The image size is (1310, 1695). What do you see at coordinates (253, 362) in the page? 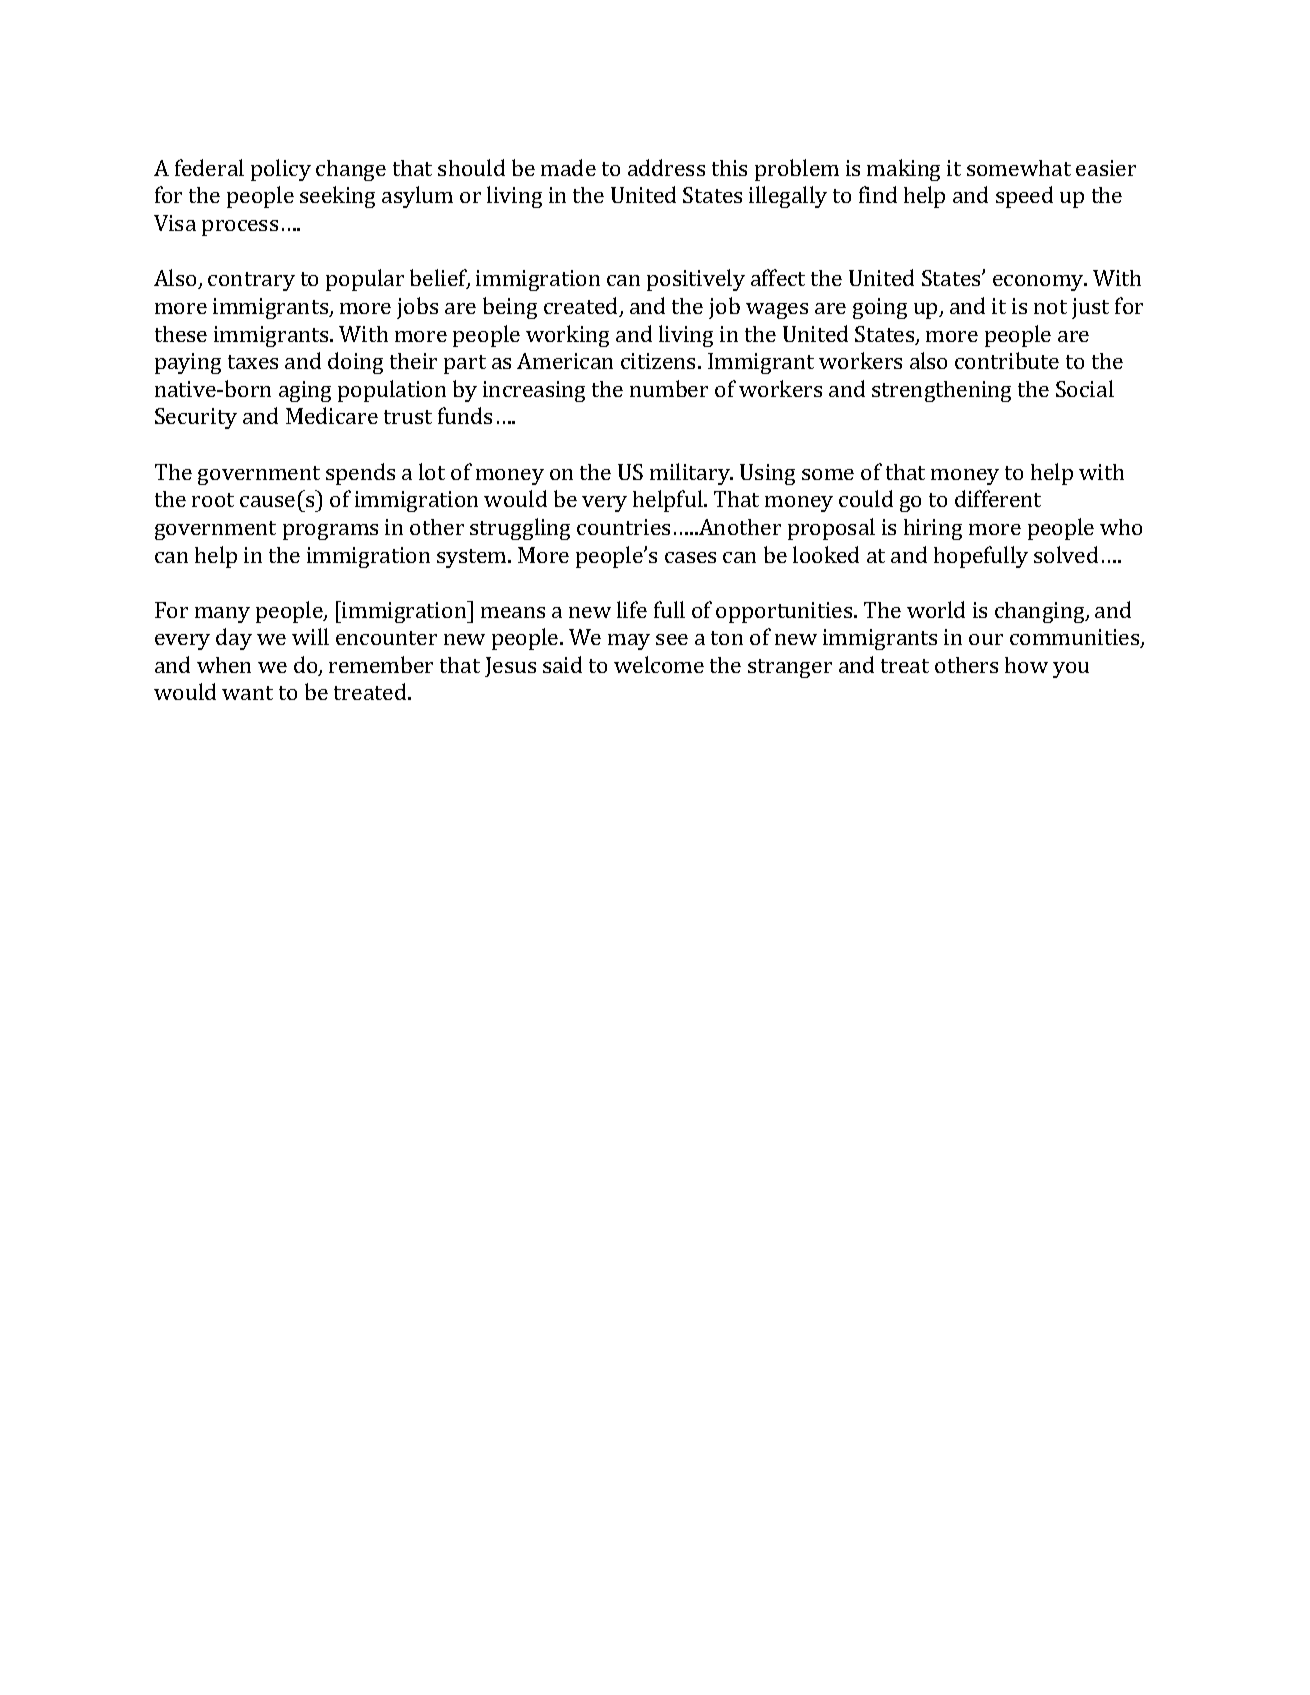
I see `taxes` at bounding box center [253, 362].
